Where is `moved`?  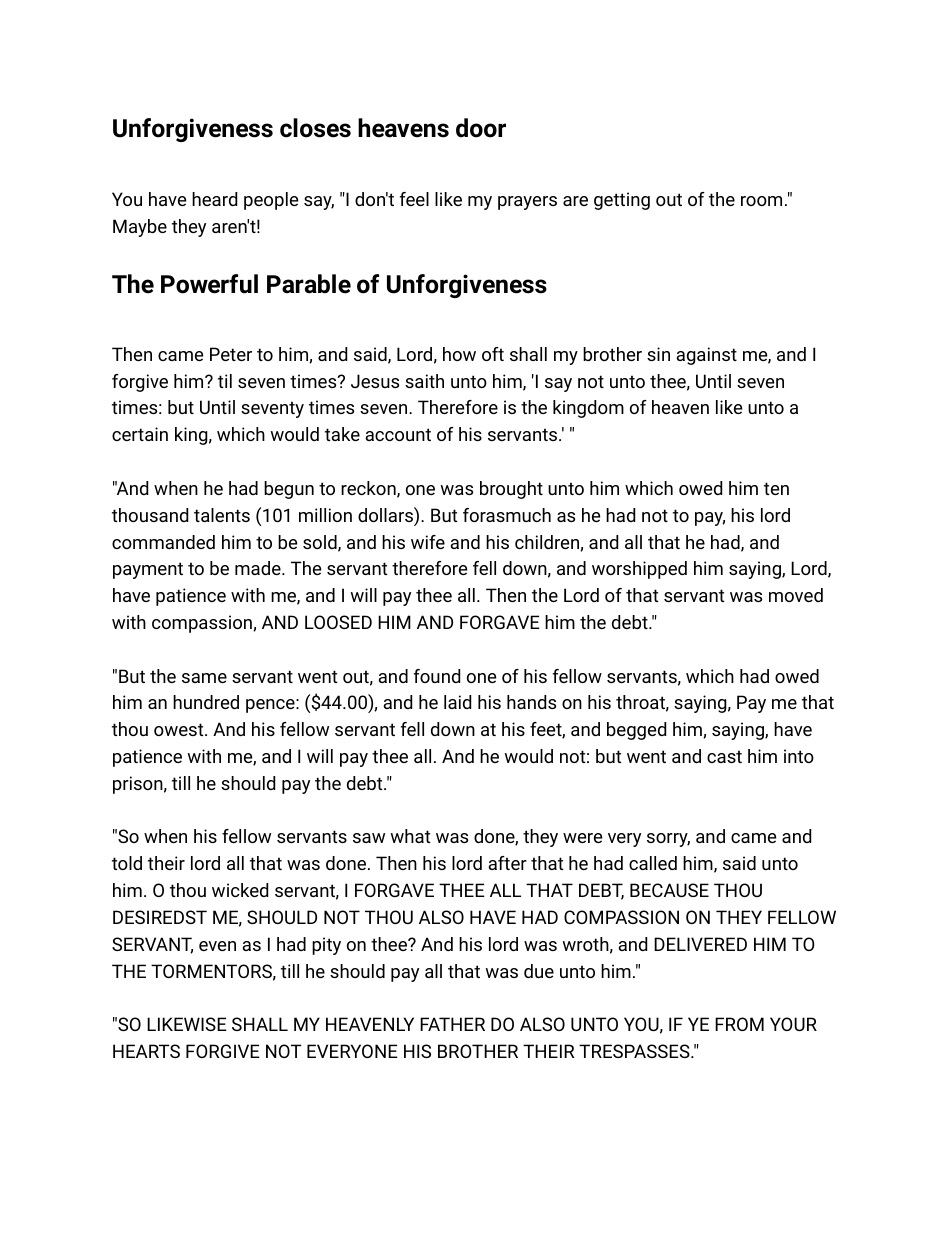 moved is located at coordinates (796, 595).
